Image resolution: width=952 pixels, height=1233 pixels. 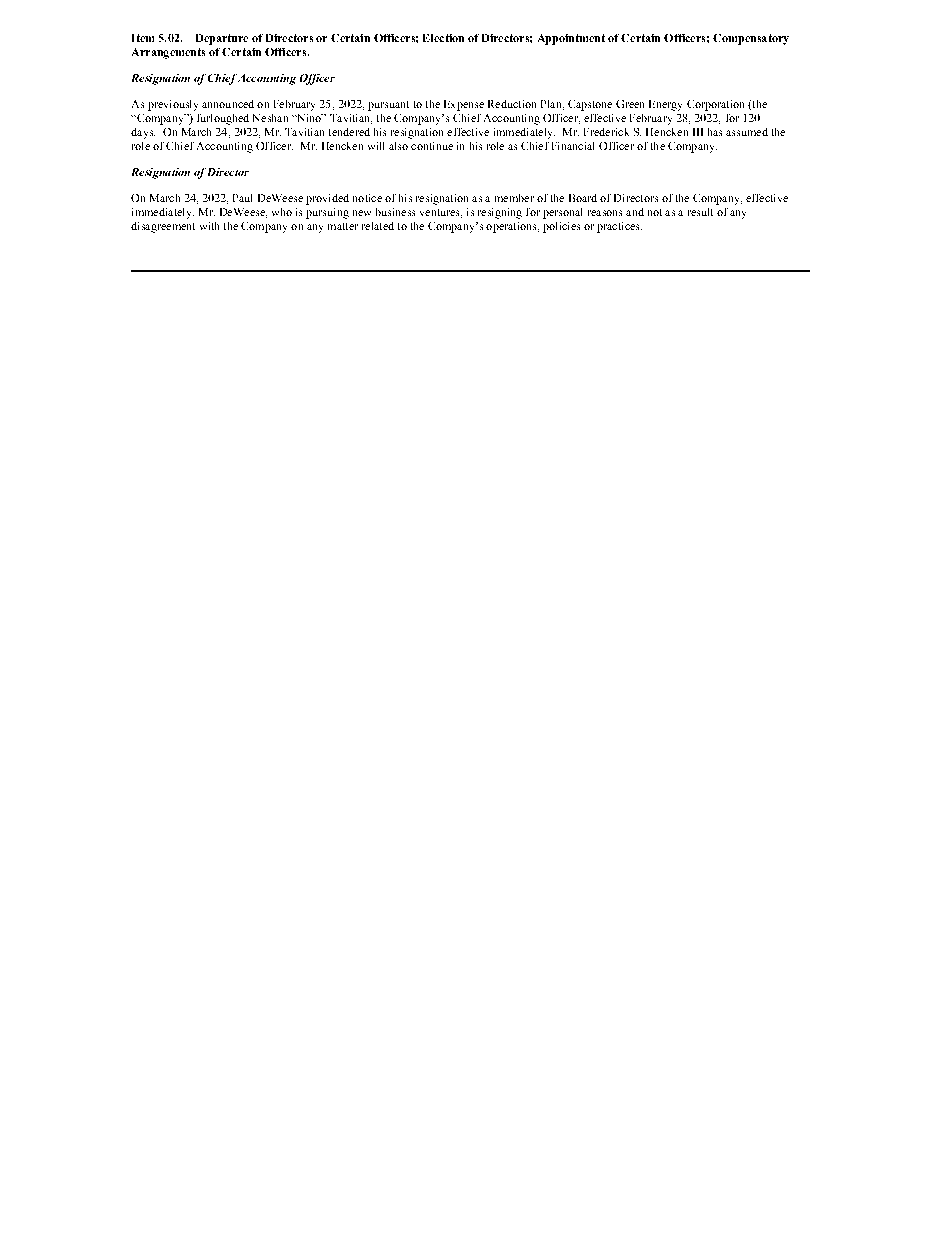 What do you see at coordinates (514, 198) in the document?
I see `member` at bounding box center [514, 198].
